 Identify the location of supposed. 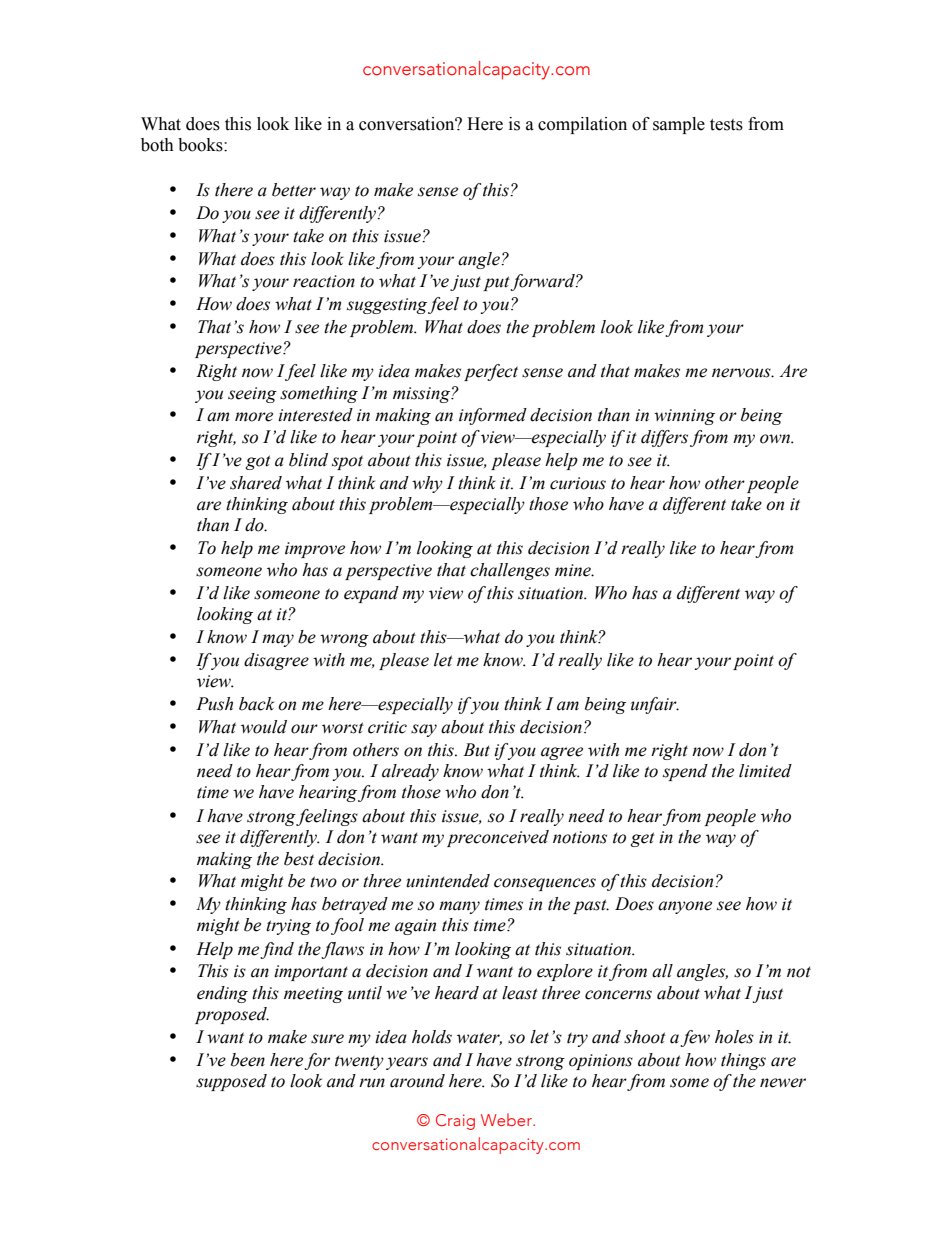
(231, 1082).
